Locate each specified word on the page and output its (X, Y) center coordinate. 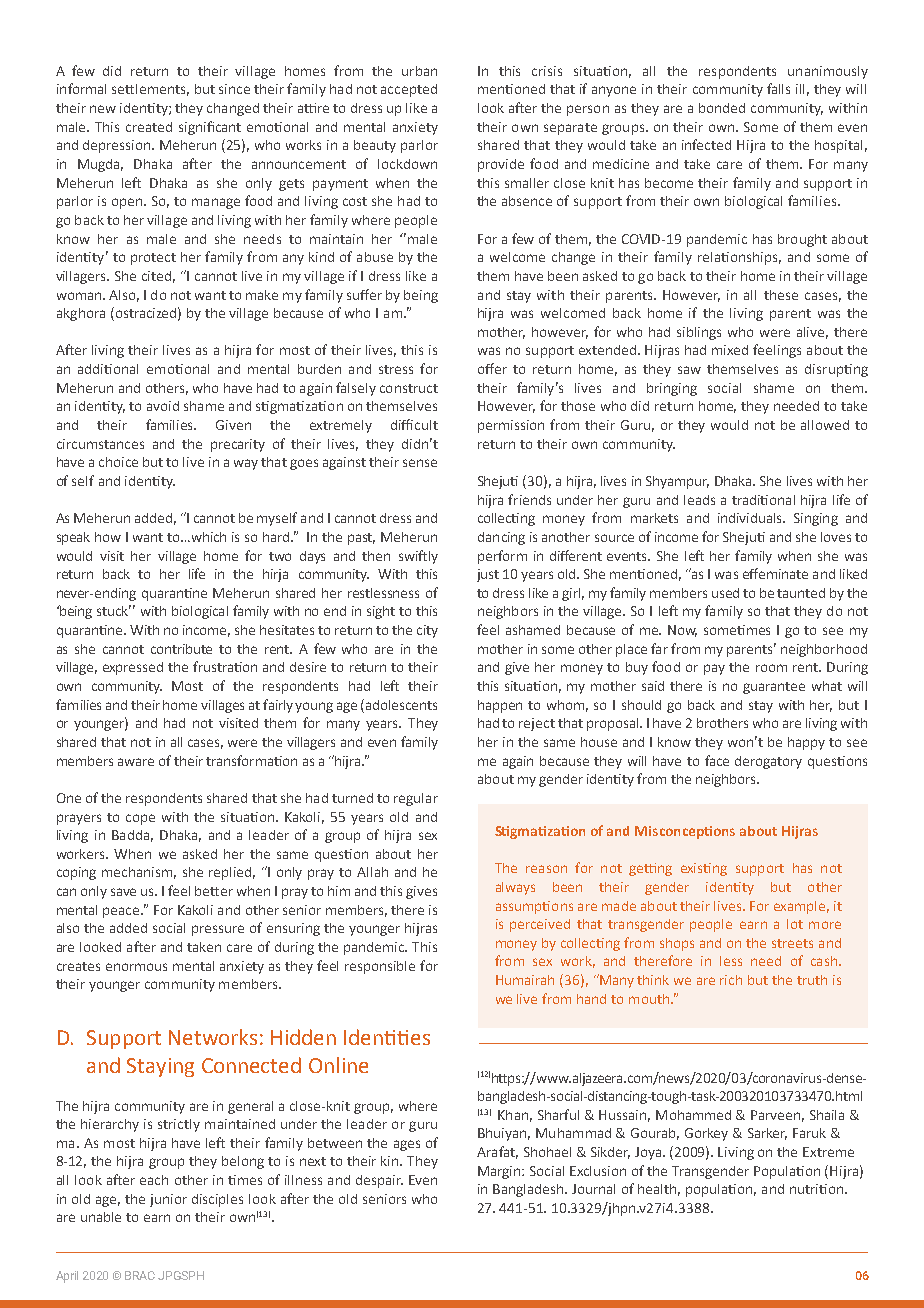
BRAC (140, 1275)
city (427, 631)
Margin (500, 1172)
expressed (133, 668)
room (771, 668)
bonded (722, 108)
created (149, 127)
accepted (409, 90)
